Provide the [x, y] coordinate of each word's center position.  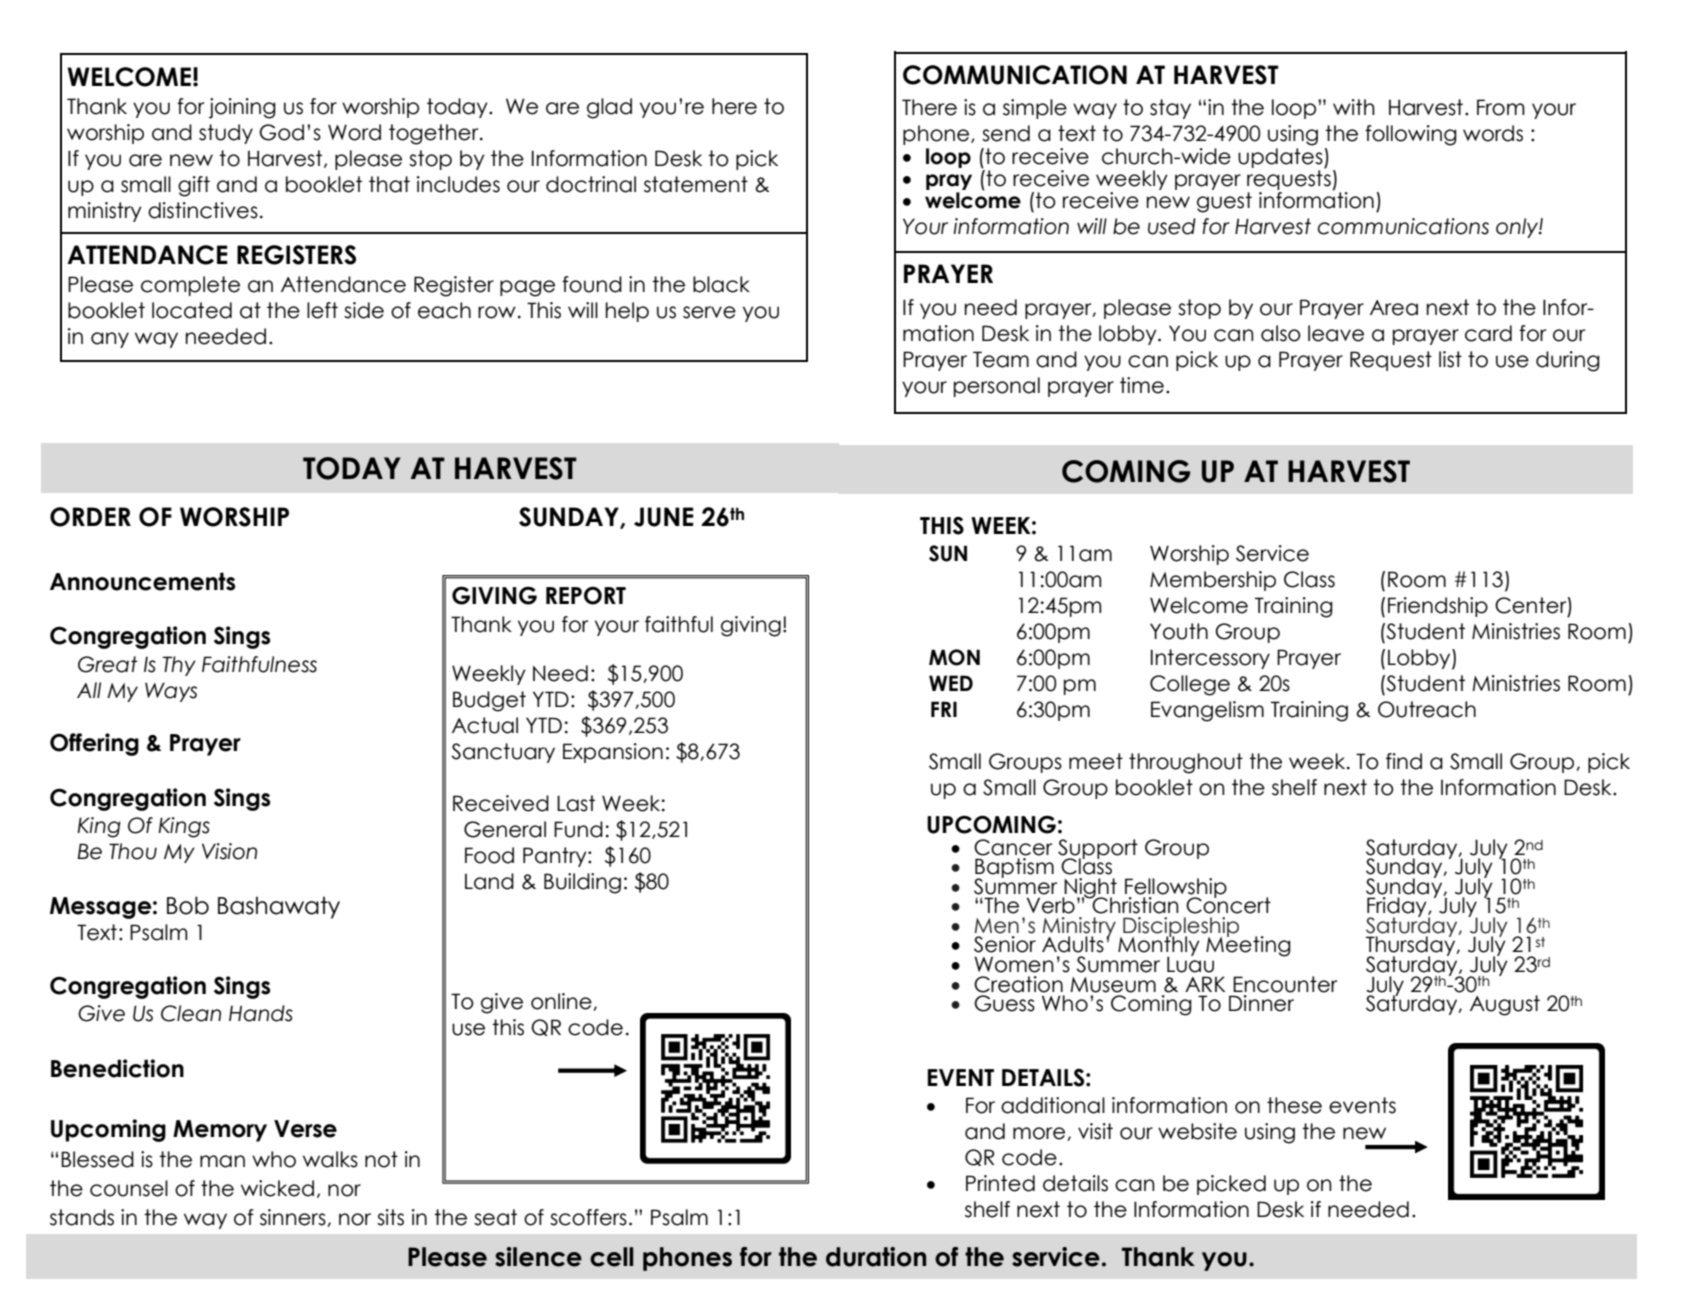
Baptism [1014, 869]
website [1197, 1131]
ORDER [90, 517]
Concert [1228, 904]
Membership [1213, 581]
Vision [229, 851]
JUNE [664, 517]
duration [876, 1257]
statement [696, 184]
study [226, 134]
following [1411, 135]
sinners [294, 1218]
